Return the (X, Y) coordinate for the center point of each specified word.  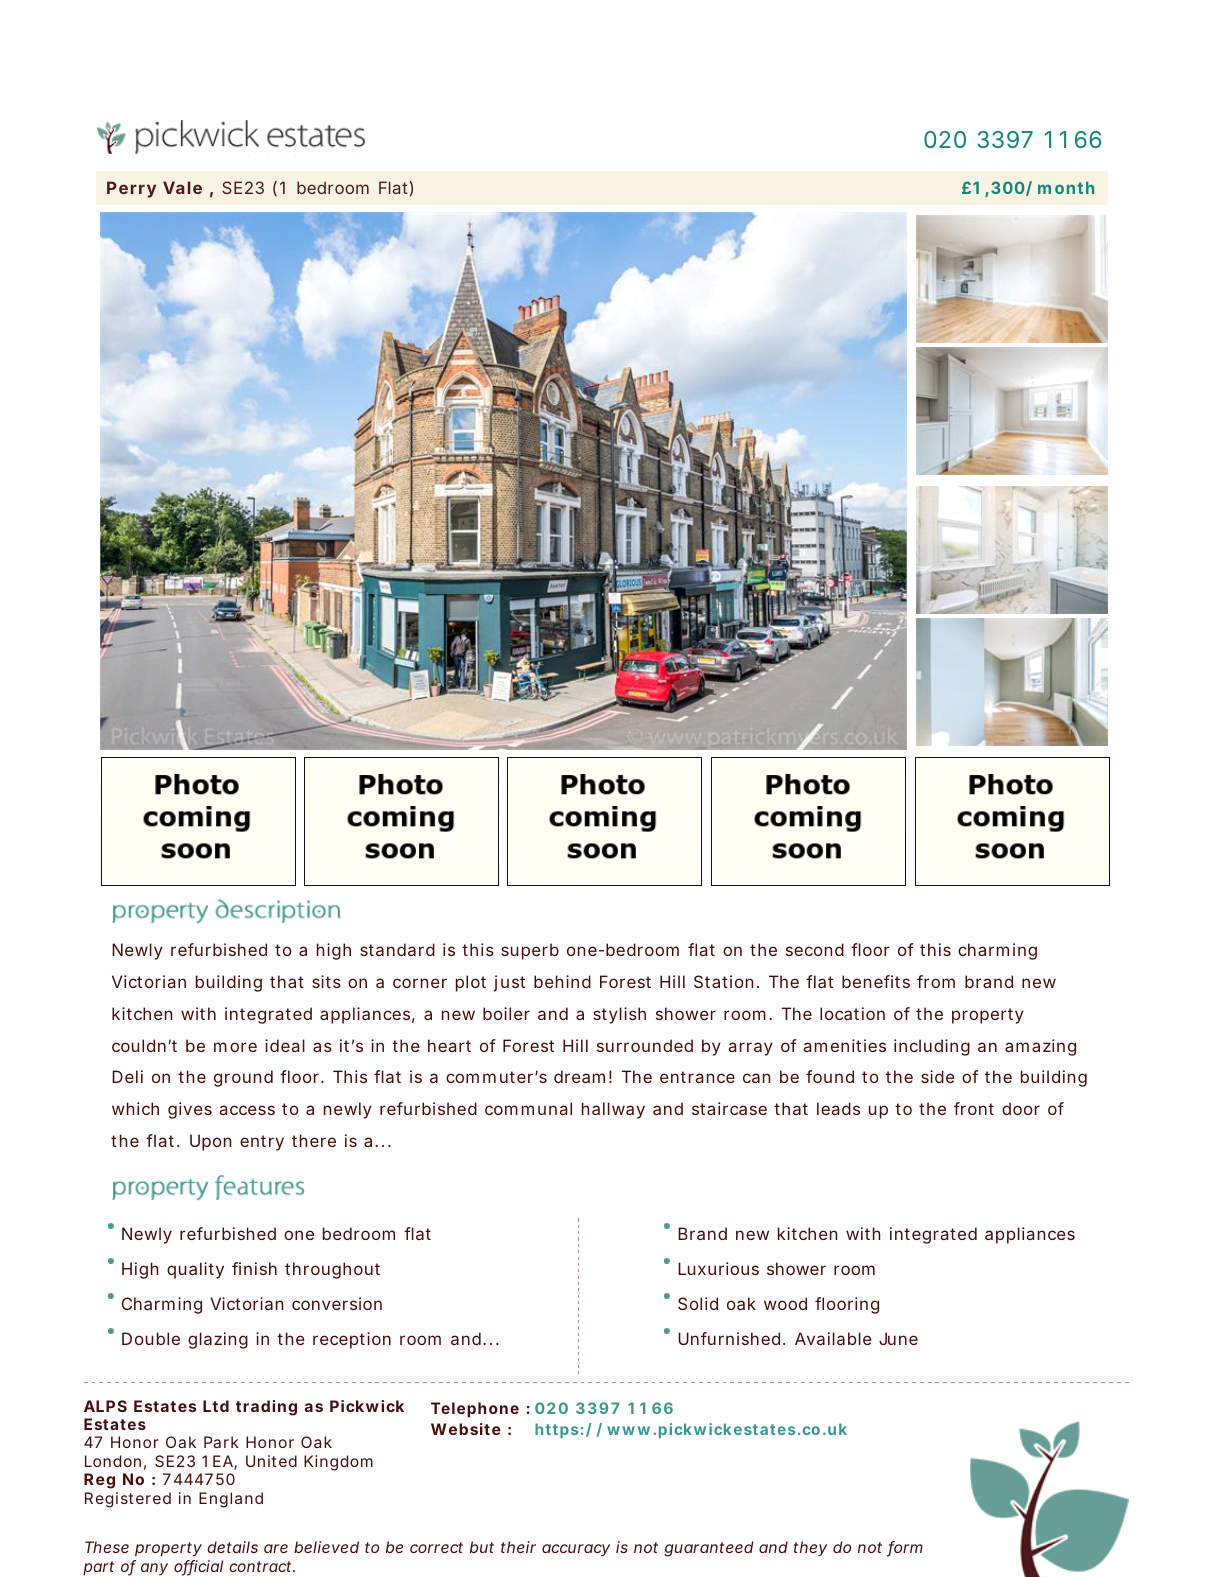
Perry (131, 189)
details (232, 1547)
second (815, 949)
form (905, 1549)
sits (326, 981)
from (936, 981)
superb (530, 951)
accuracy (576, 1550)
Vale (182, 187)
